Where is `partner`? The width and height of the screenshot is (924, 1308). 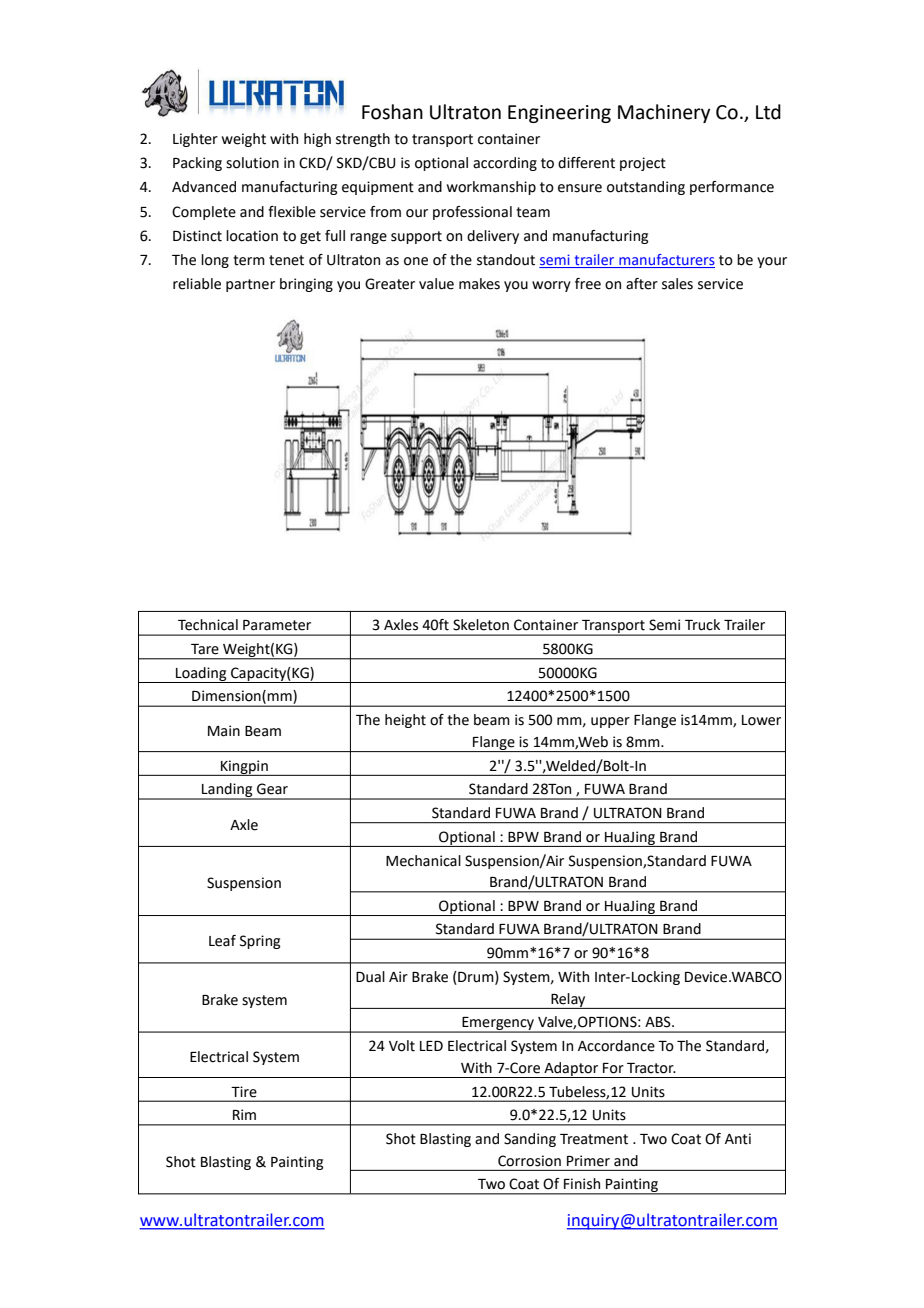 partner is located at coordinates (250, 285).
